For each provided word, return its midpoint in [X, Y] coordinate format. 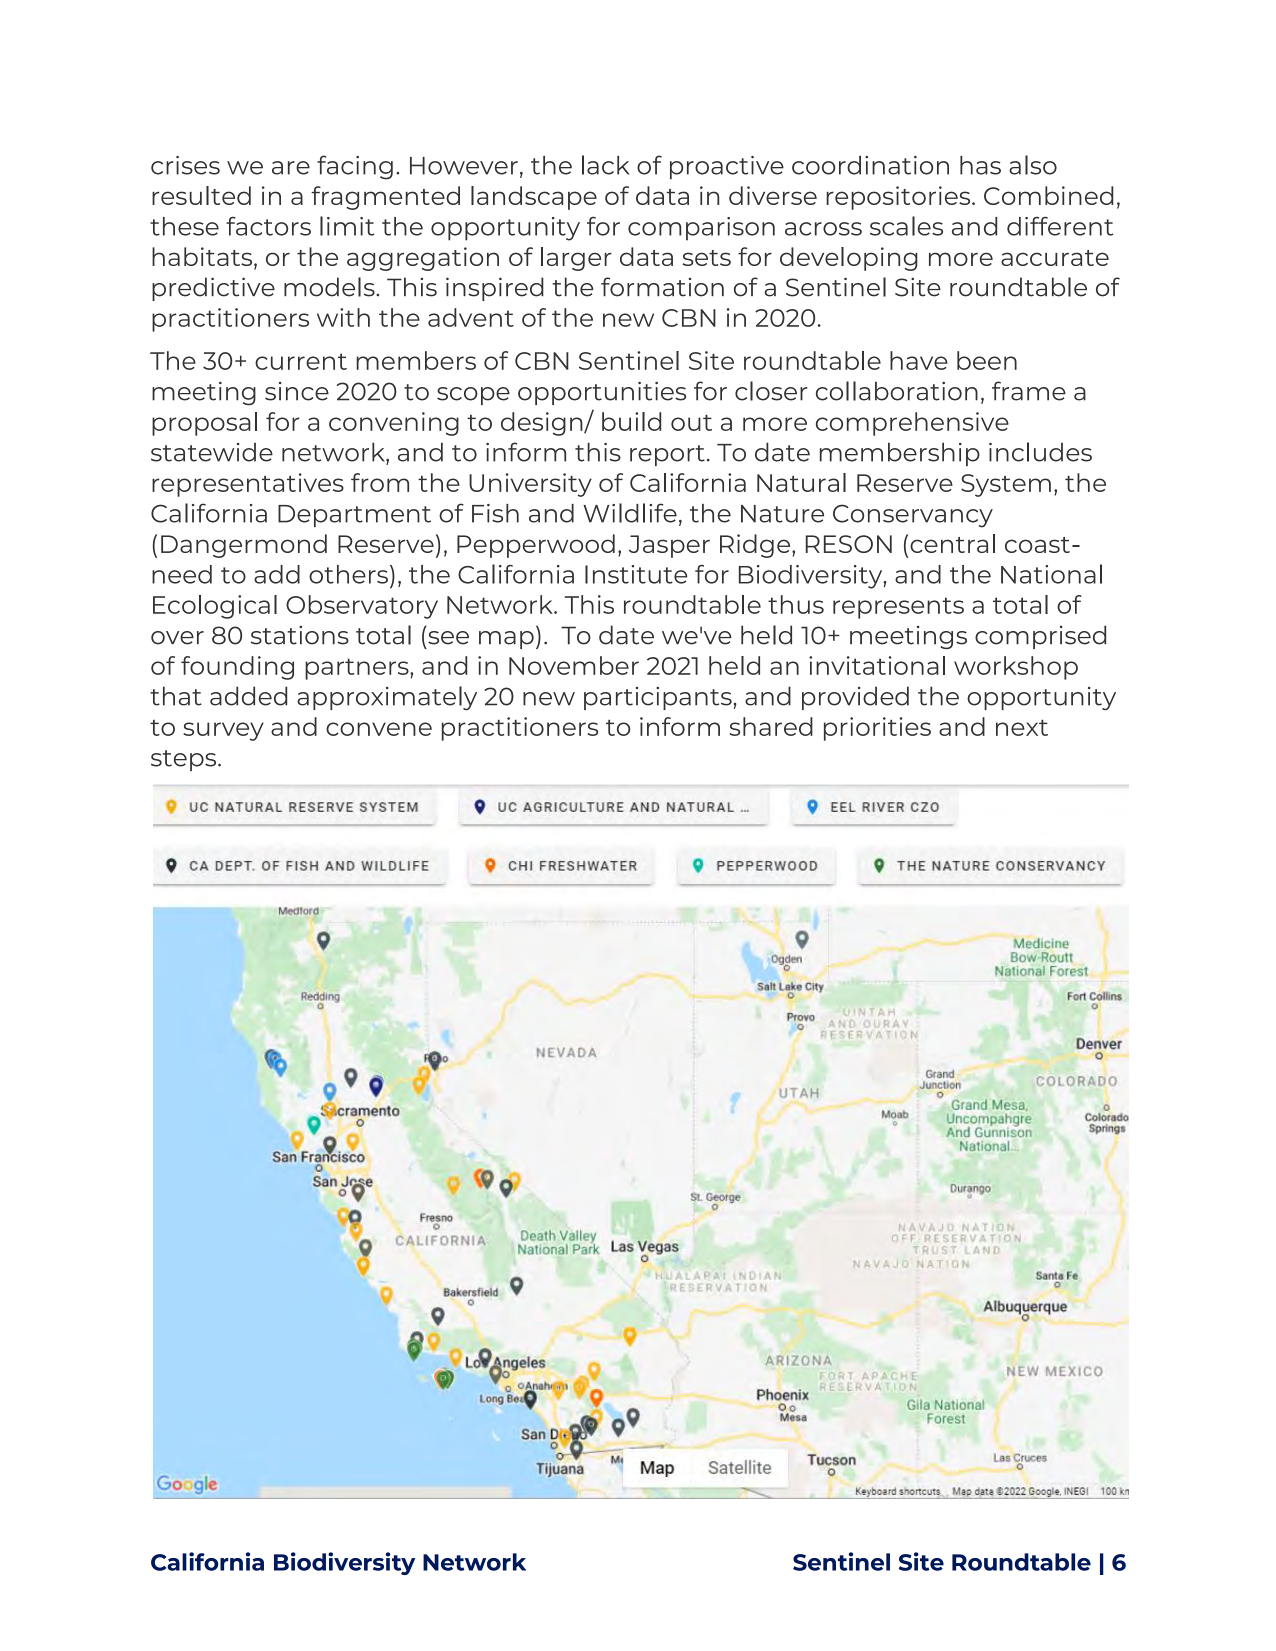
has [980, 165]
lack [605, 165]
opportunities [602, 393]
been [987, 360]
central [952, 543]
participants [658, 698]
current [301, 361]
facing [355, 167]
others [348, 574]
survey [223, 731]
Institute [636, 574]
